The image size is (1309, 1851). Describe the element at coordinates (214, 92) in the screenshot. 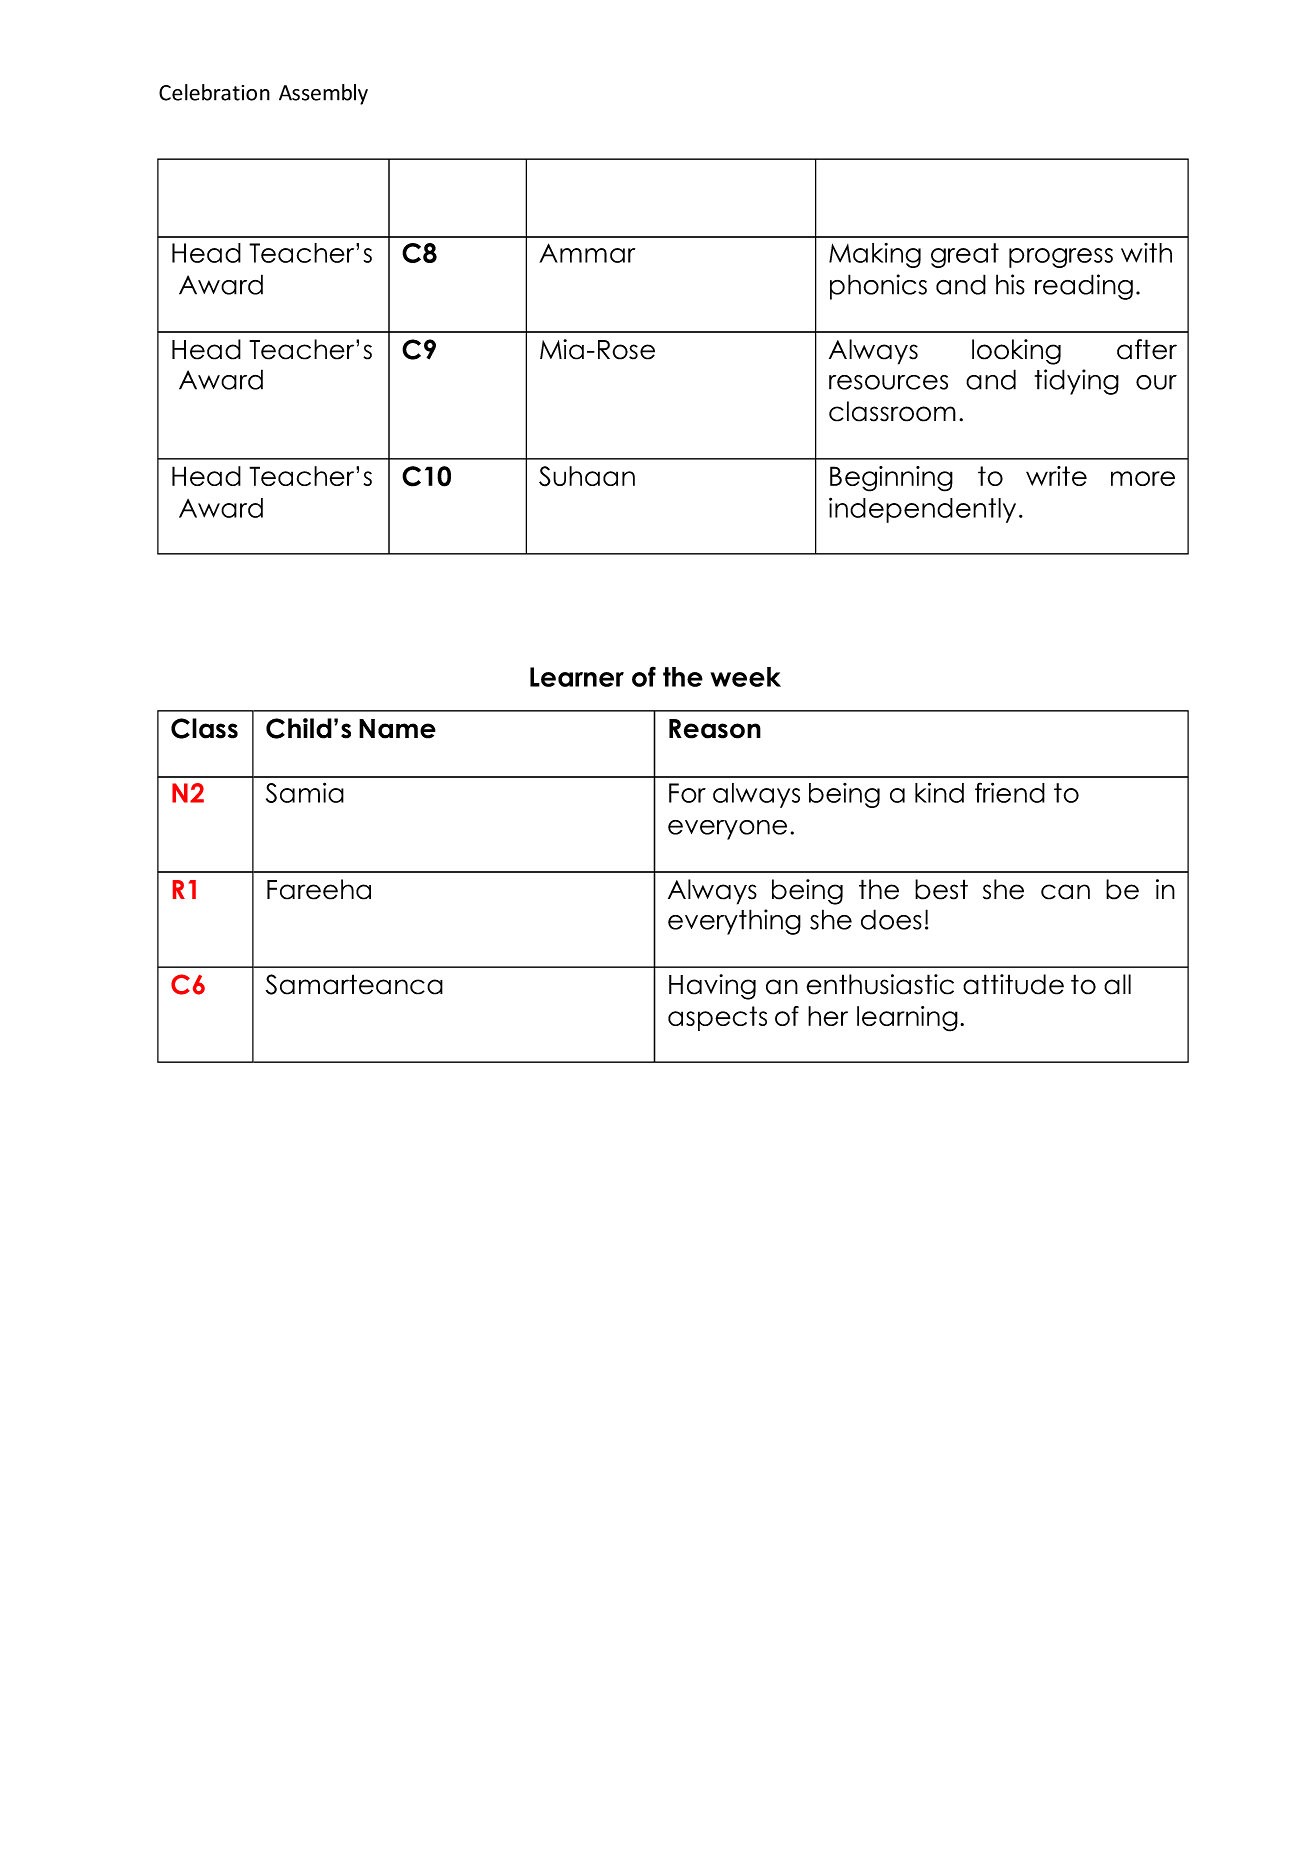

I see `Celebration` at that location.
